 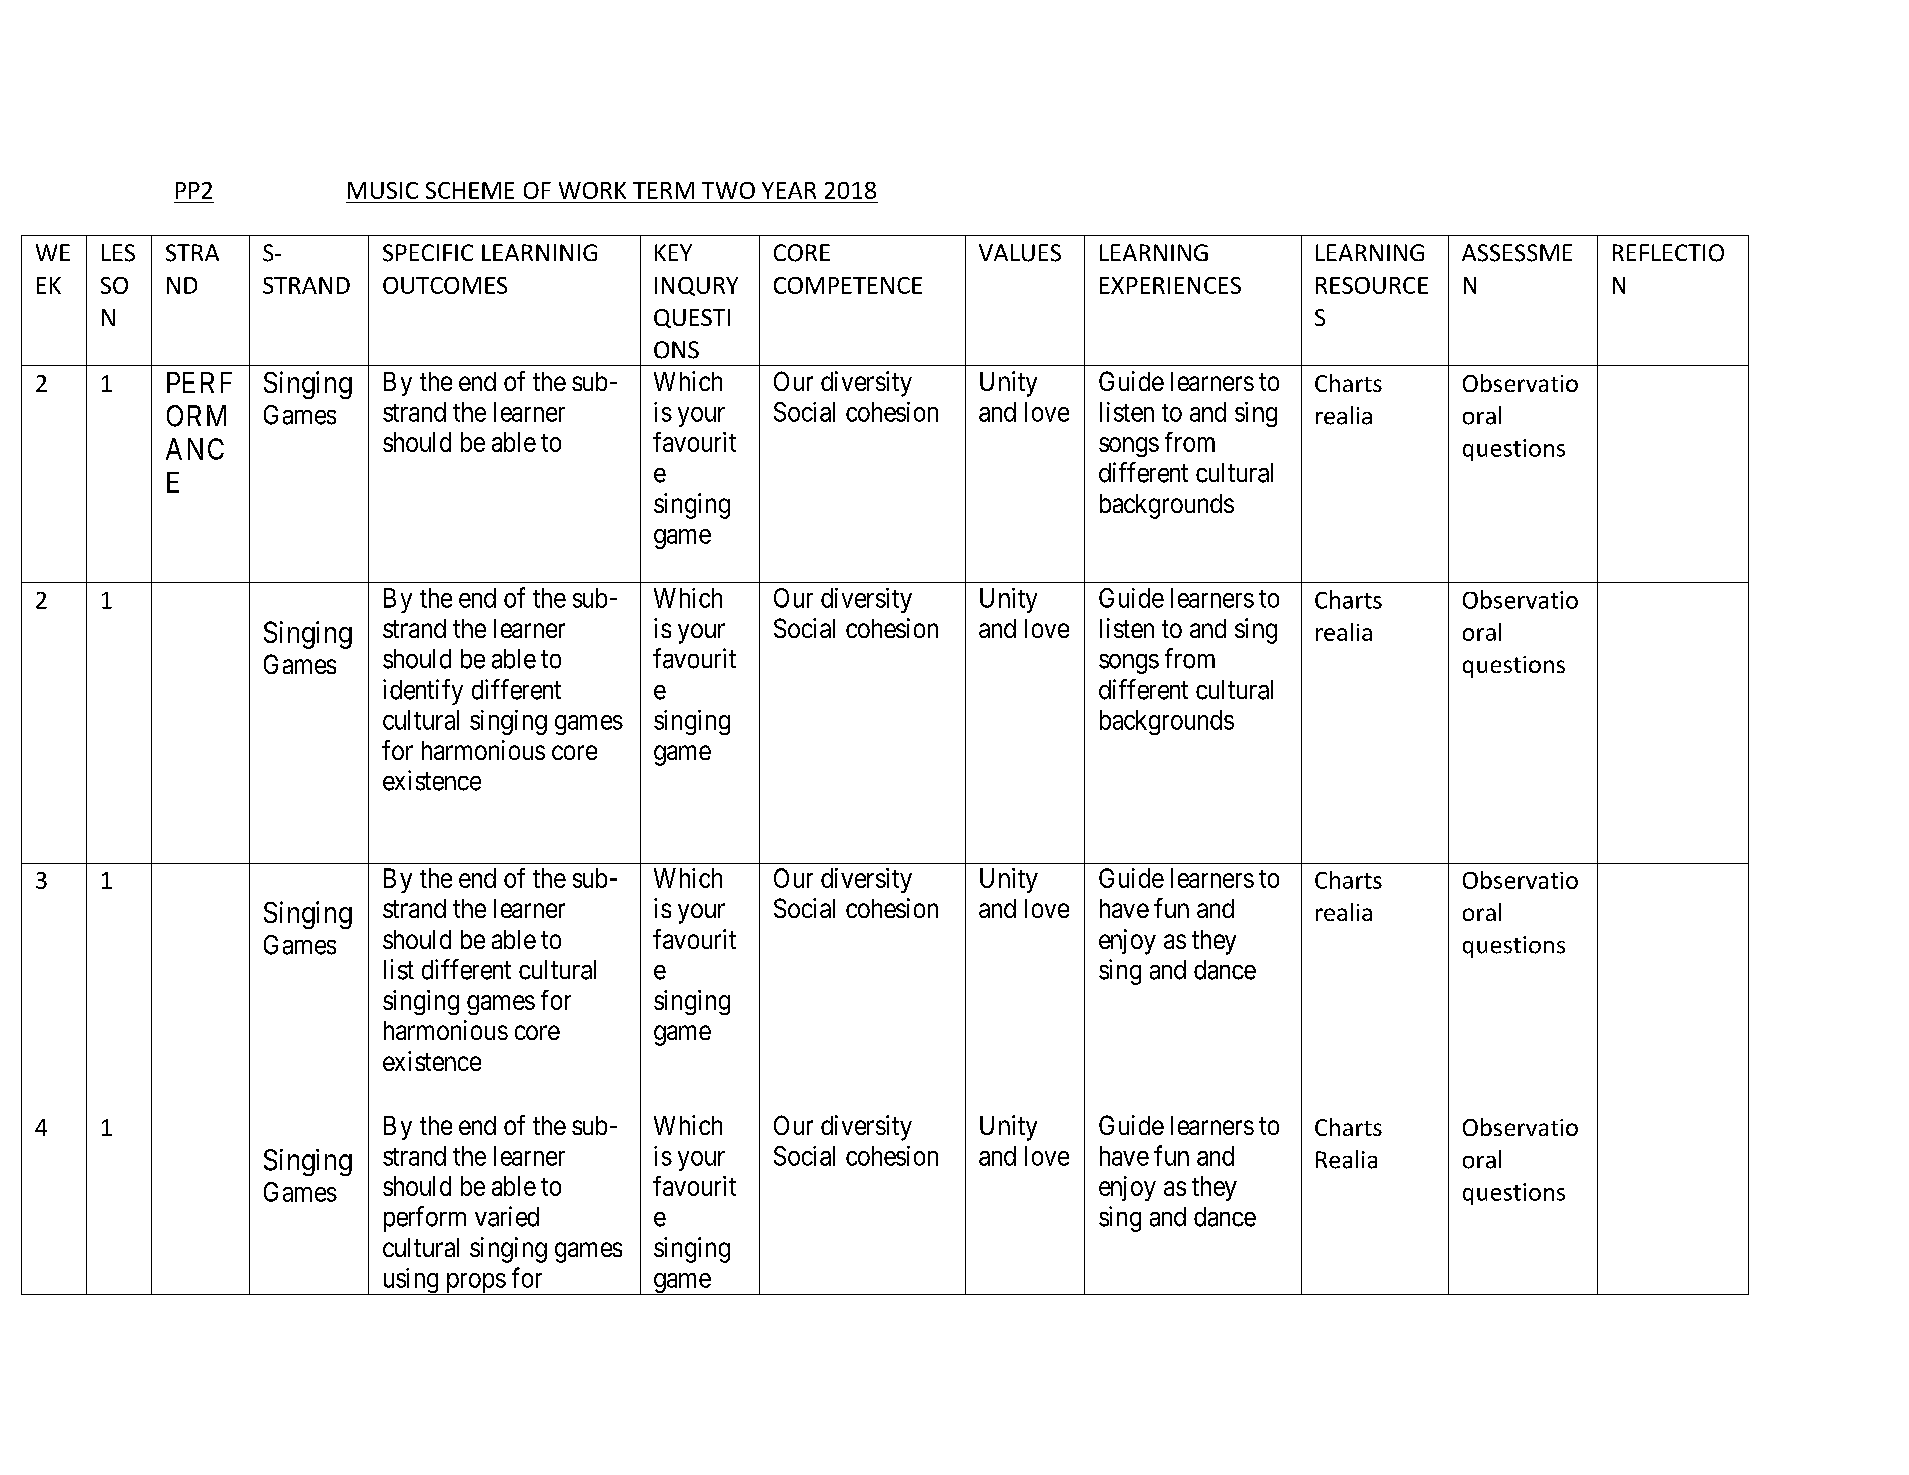 What do you see at coordinates (728, 190) in the page?
I see `TWO` at bounding box center [728, 190].
